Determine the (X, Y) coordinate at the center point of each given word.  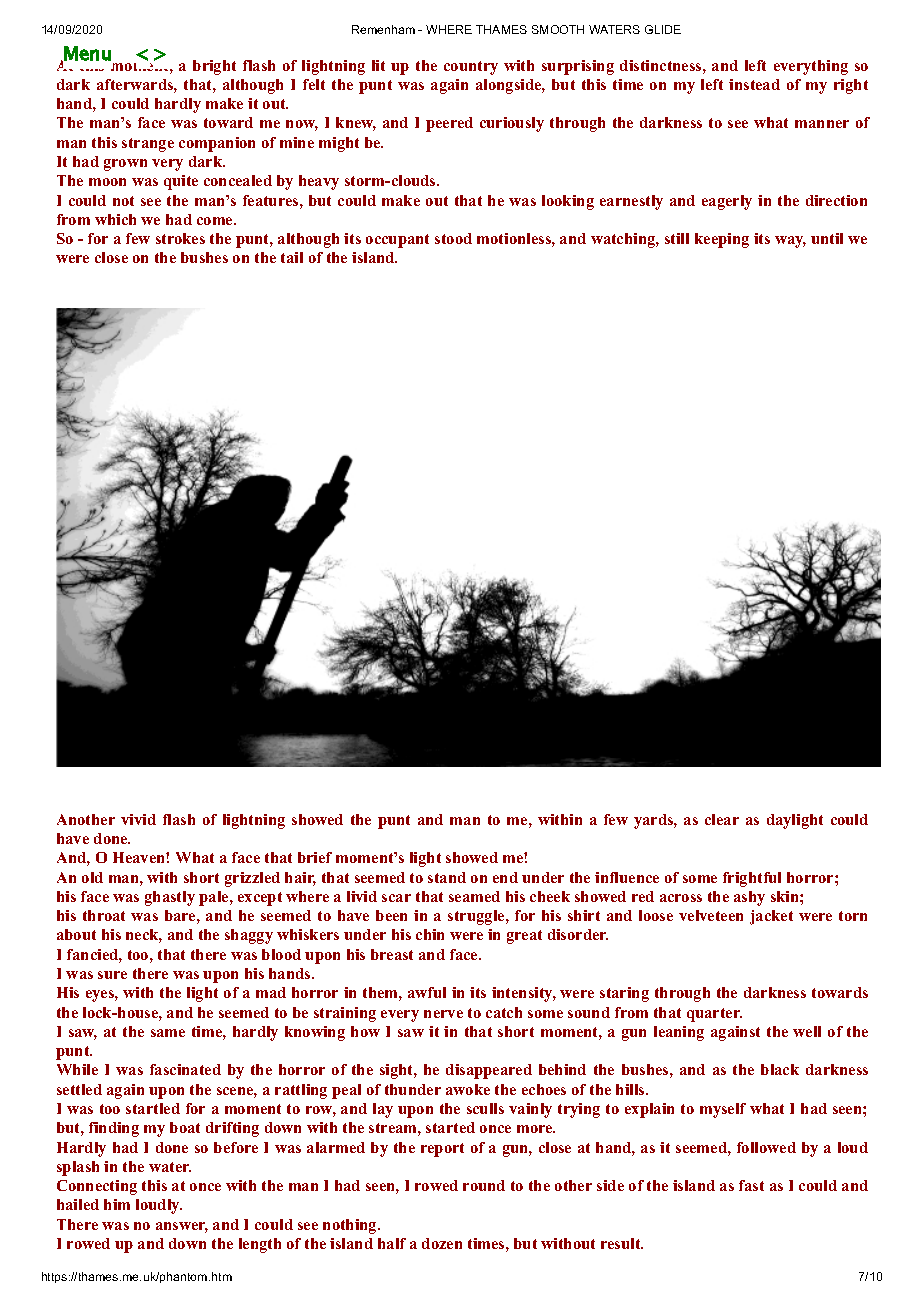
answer (182, 1227)
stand (447, 877)
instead (754, 84)
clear (722, 819)
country (471, 68)
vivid (138, 819)
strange (148, 145)
